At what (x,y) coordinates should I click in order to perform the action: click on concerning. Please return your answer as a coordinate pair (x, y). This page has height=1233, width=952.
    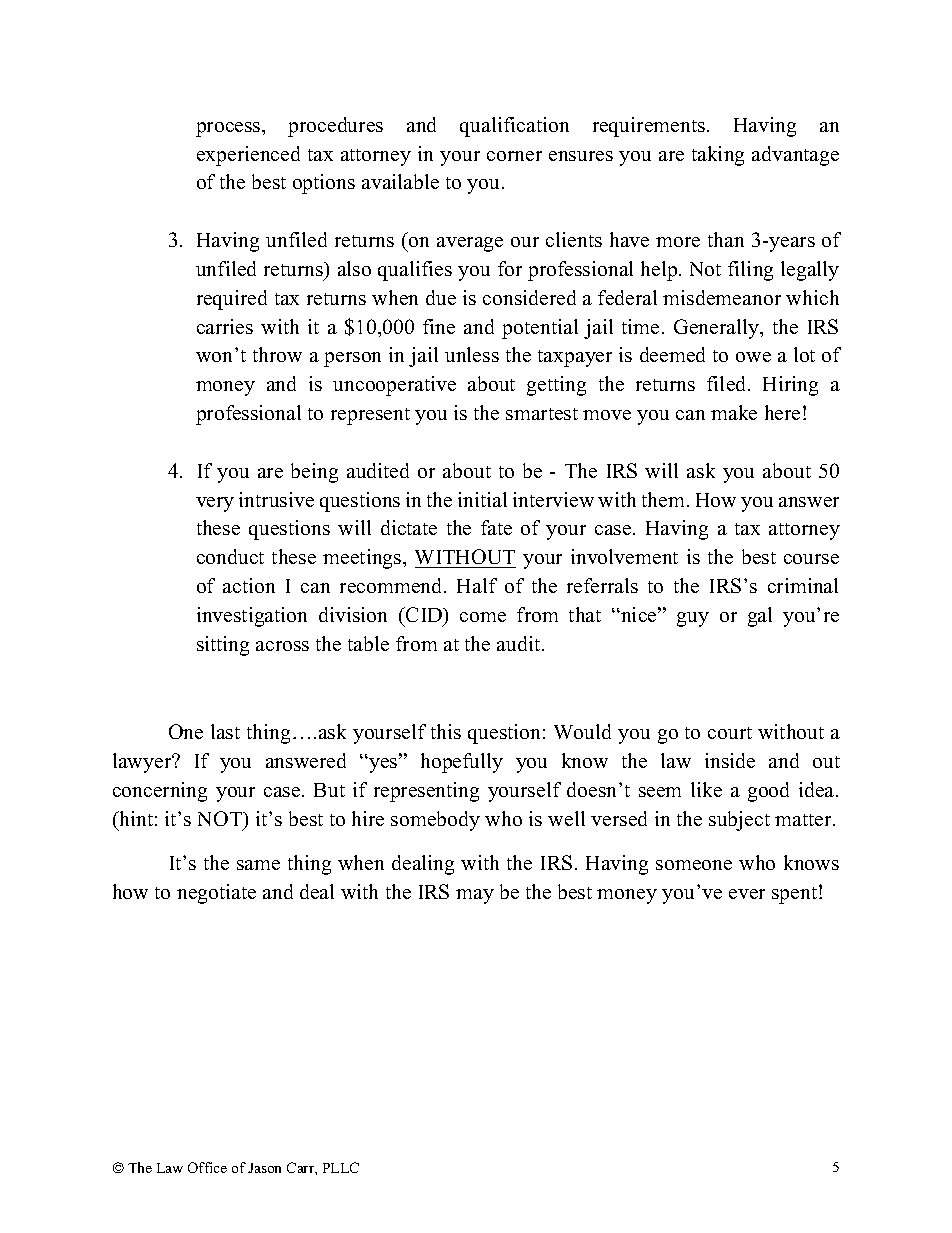
    Looking at the image, I should click on (160, 792).
